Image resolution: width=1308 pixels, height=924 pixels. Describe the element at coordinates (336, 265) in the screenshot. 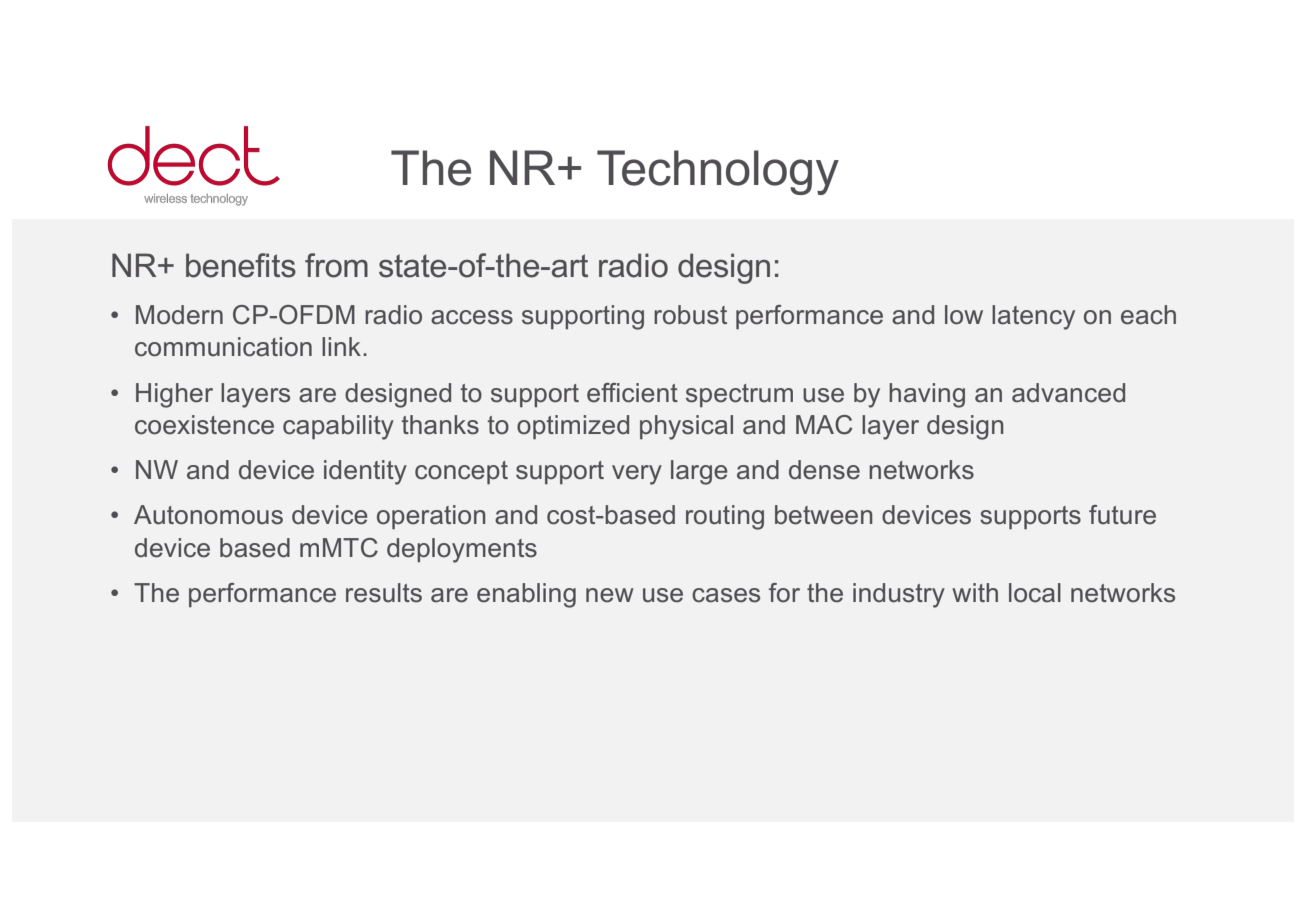

I see `from` at that location.
